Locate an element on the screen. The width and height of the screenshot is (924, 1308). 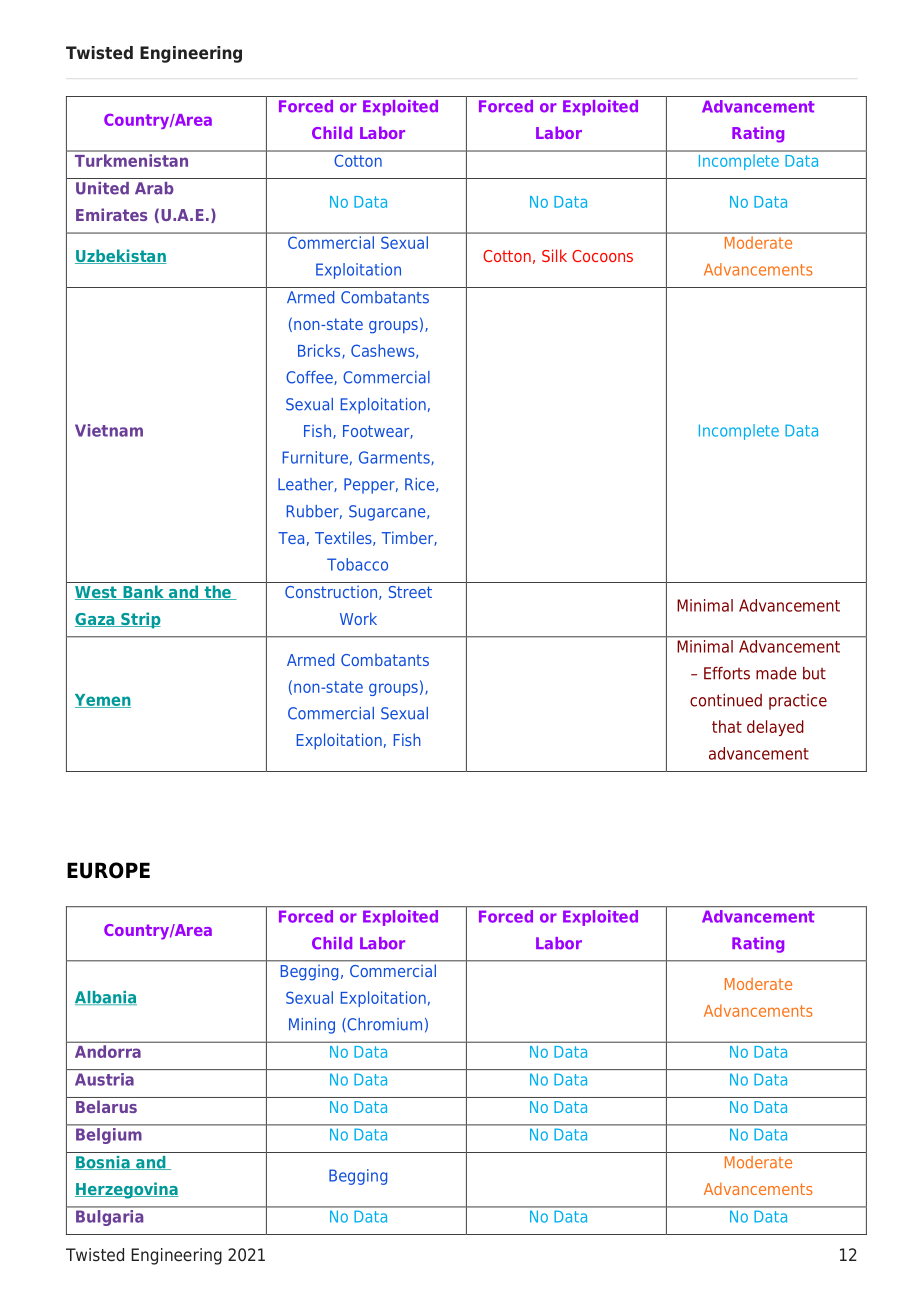
Bulgaria is located at coordinates (109, 1218).
